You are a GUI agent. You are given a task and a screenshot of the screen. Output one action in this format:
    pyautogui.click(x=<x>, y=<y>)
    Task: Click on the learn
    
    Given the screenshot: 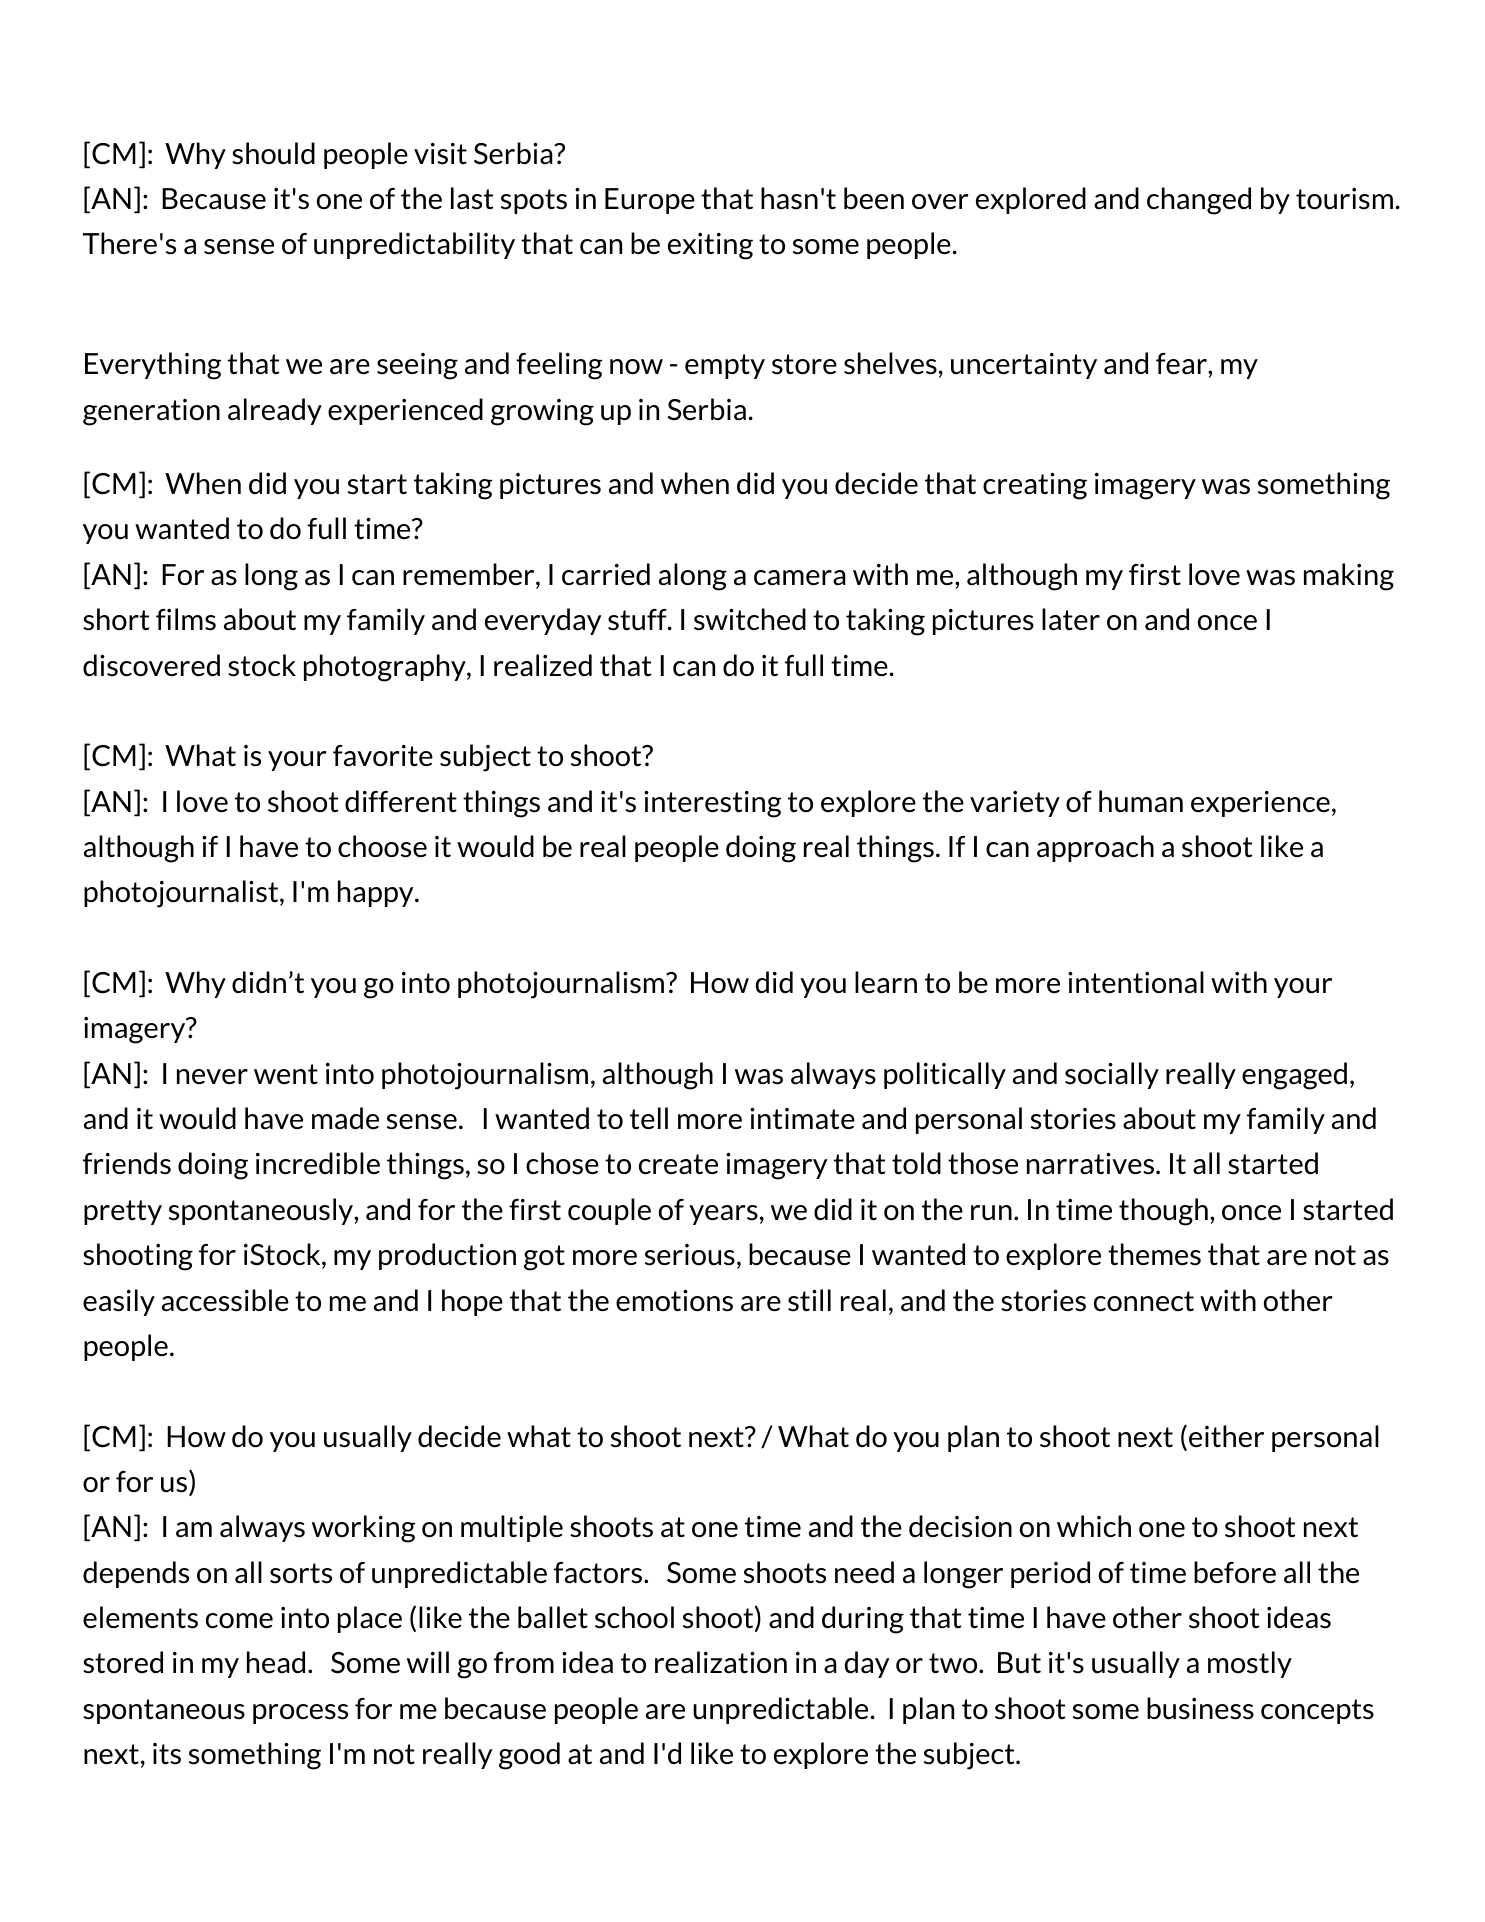 What is the action you would take?
    pyautogui.click(x=886, y=982)
